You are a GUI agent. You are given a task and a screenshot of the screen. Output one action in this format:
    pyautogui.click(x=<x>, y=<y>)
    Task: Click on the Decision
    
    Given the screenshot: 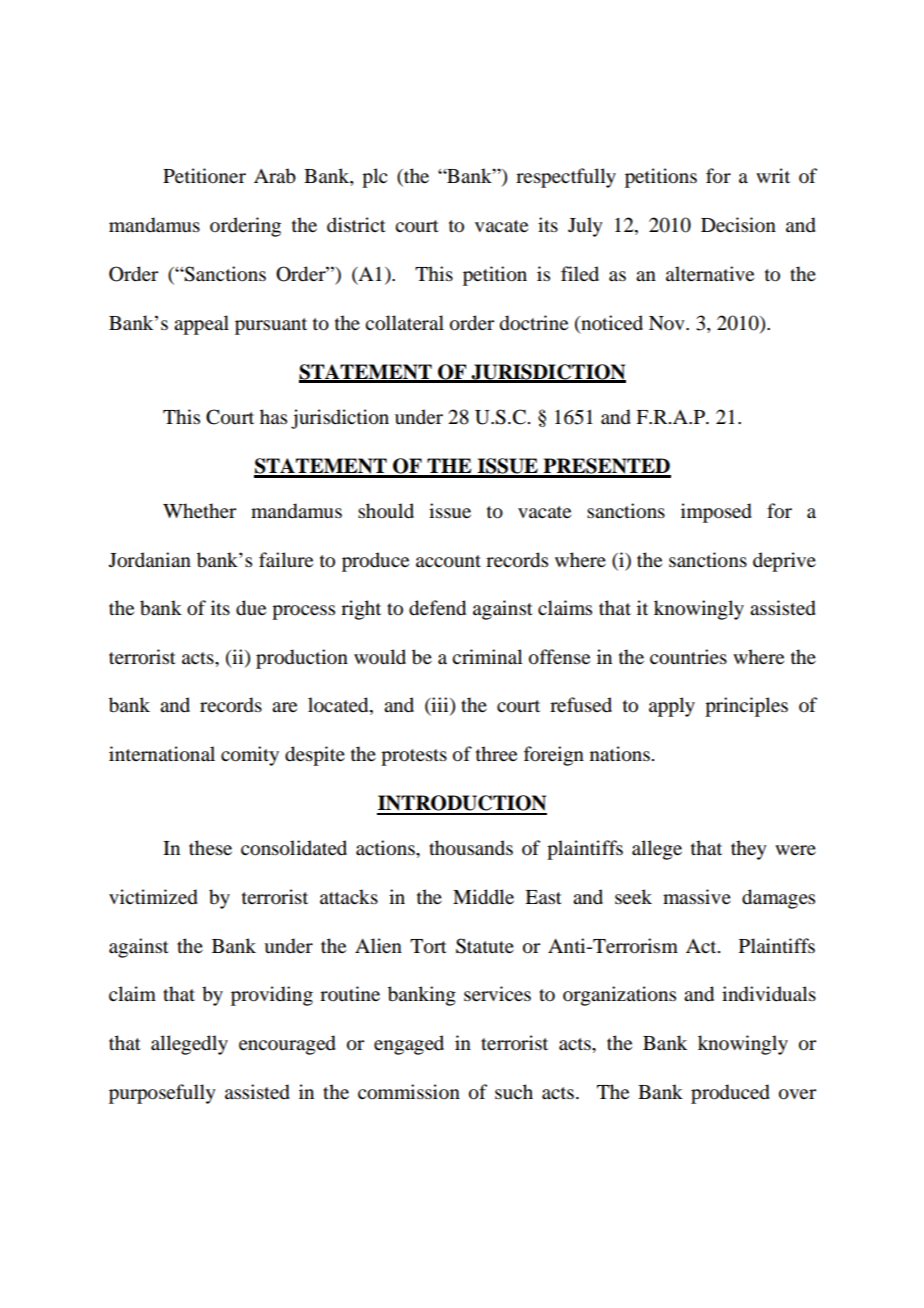 What is the action you would take?
    pyautogui.click(x=738, y=225)
